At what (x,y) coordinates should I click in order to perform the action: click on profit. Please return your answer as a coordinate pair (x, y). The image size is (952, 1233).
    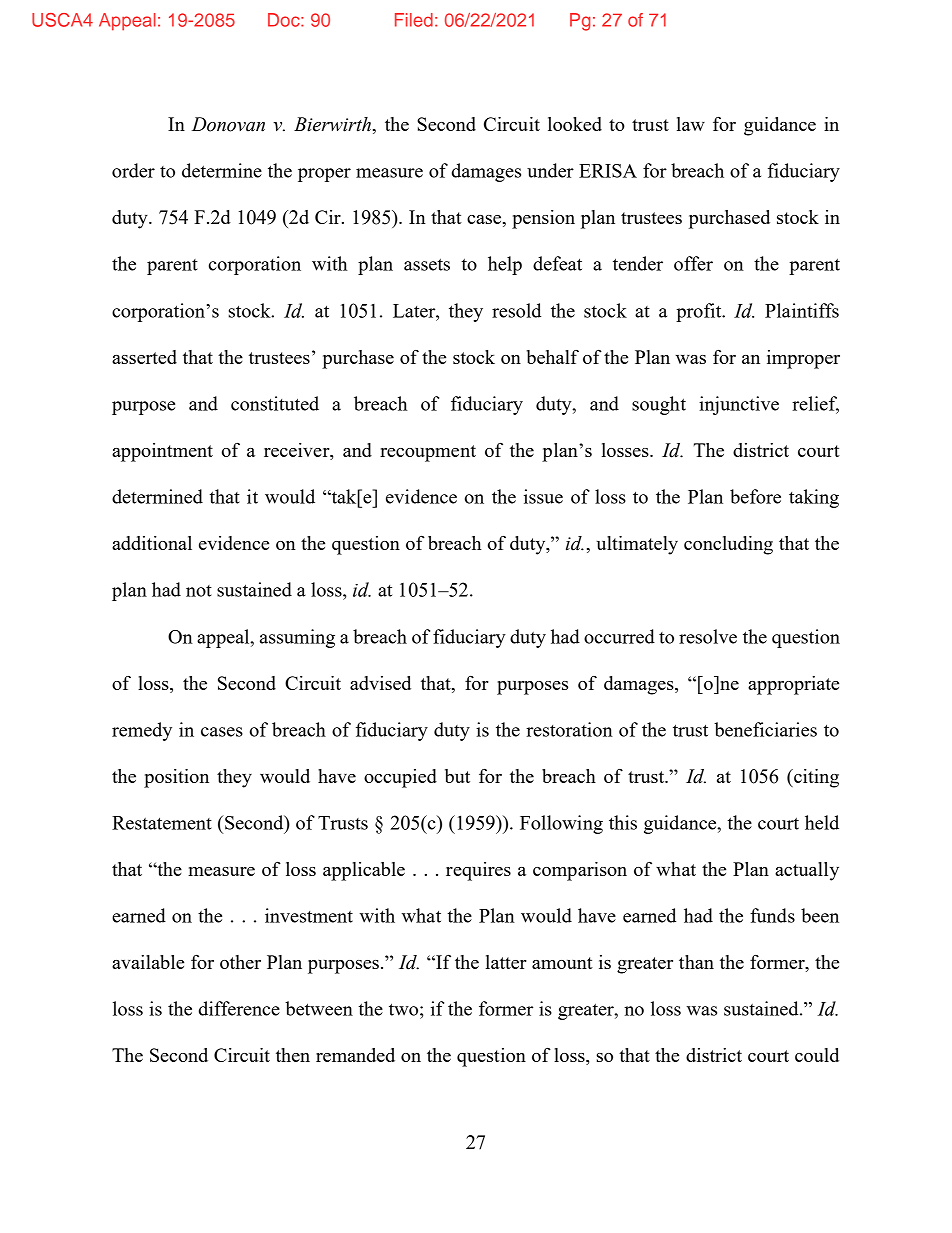
    Looking at the image, I should click on (700, 312).
